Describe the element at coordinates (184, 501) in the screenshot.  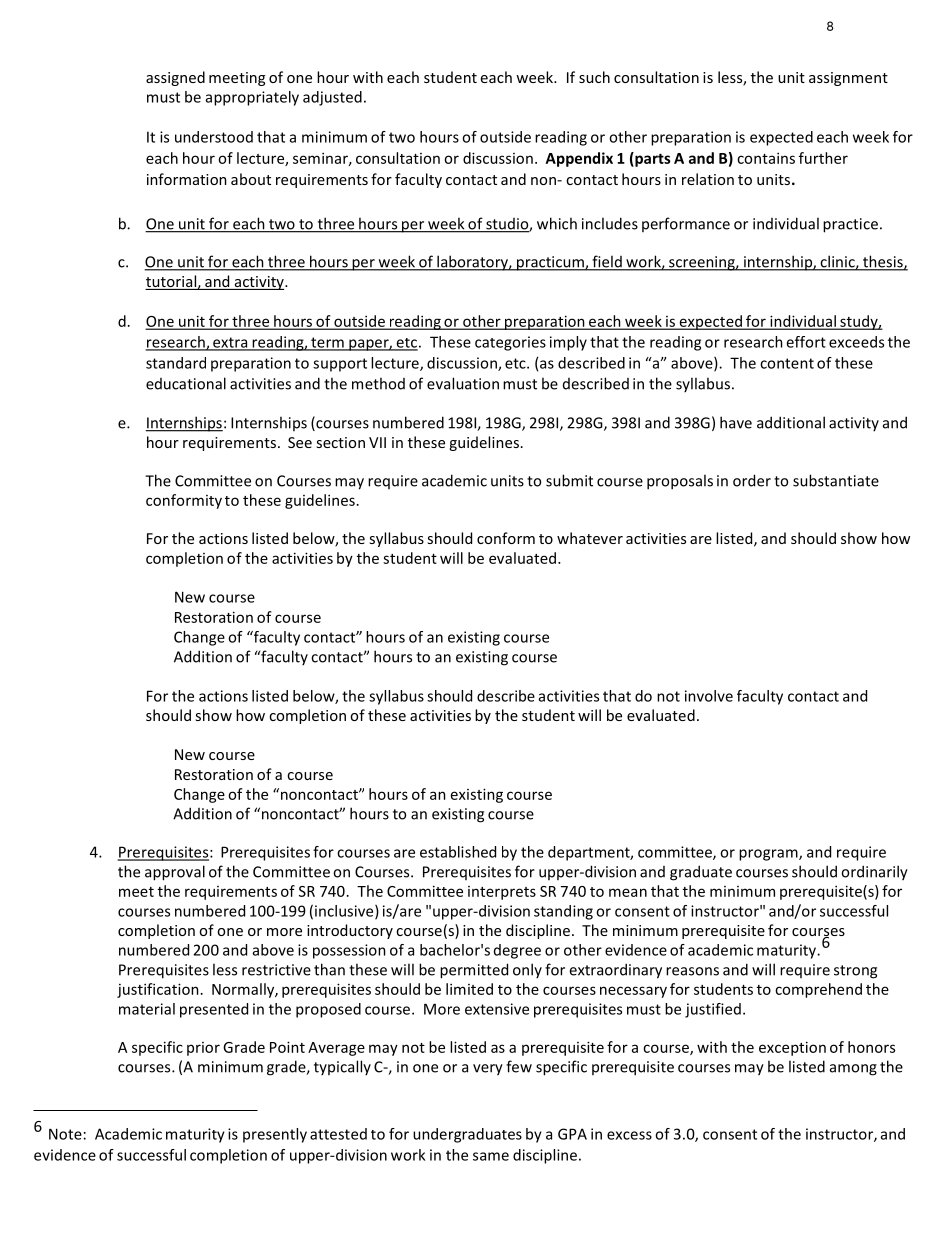
I see `conformity` at that location.
